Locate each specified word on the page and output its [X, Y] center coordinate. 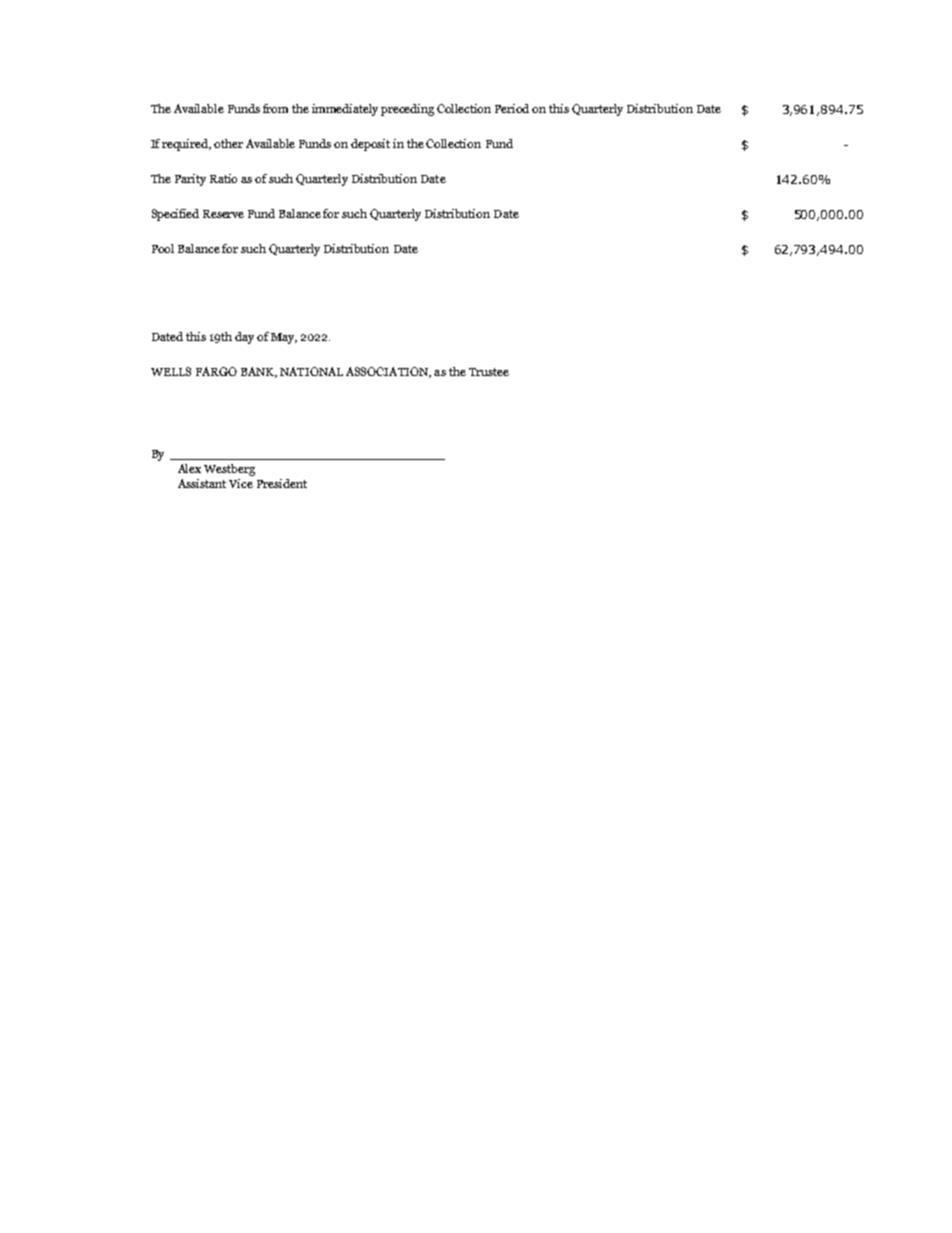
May [284, 338]
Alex [189, 468]
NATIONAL [311, 371]
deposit [370, 145]
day [244, 338]
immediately [345, 110]
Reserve [223, 214]
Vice [241, 483]
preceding [407, 110]
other [228, 143]
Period [512, 108]
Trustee [489, 372]
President [282, 483]
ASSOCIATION [388, 372]
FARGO [216, 371]
